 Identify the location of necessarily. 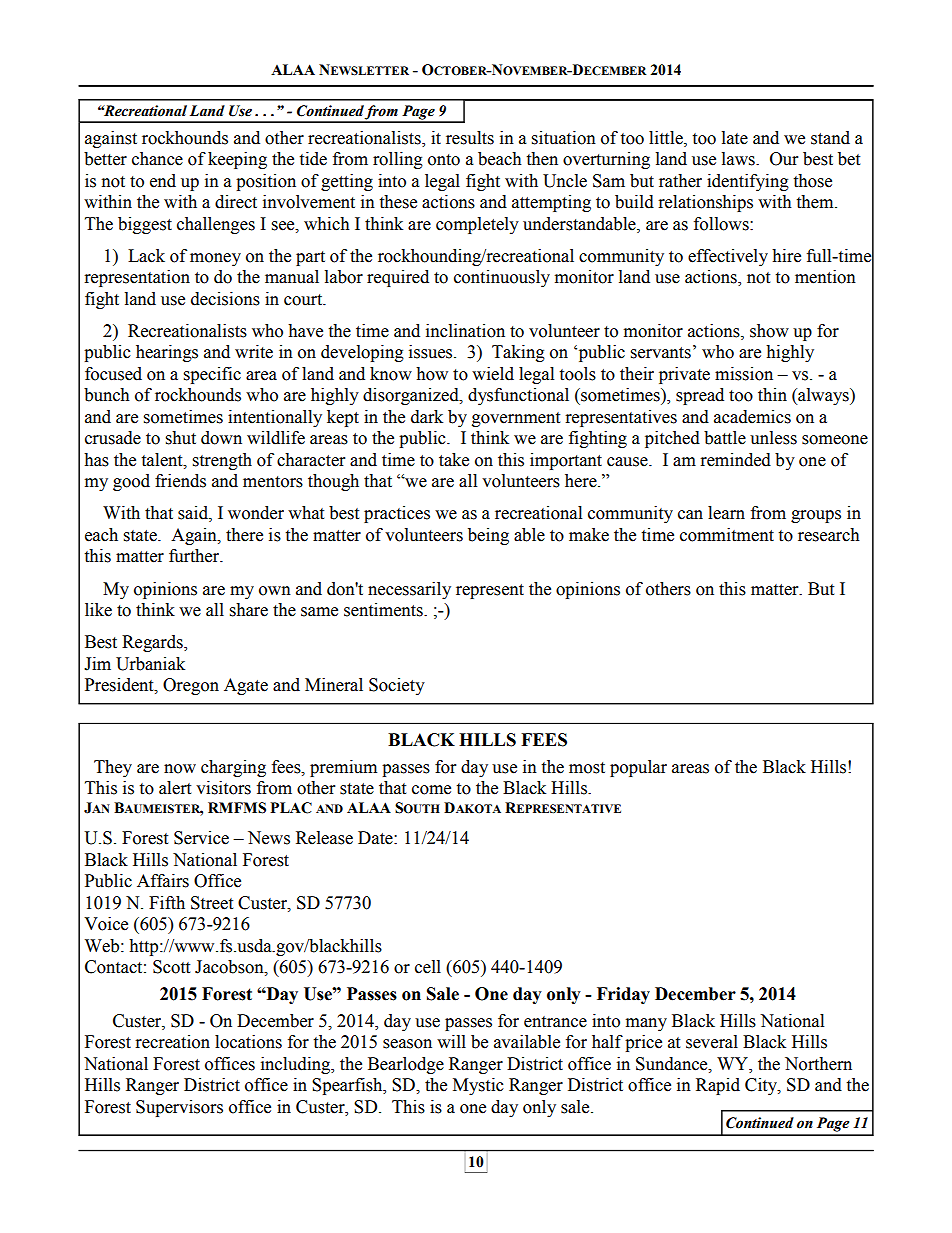
(409, 590).
